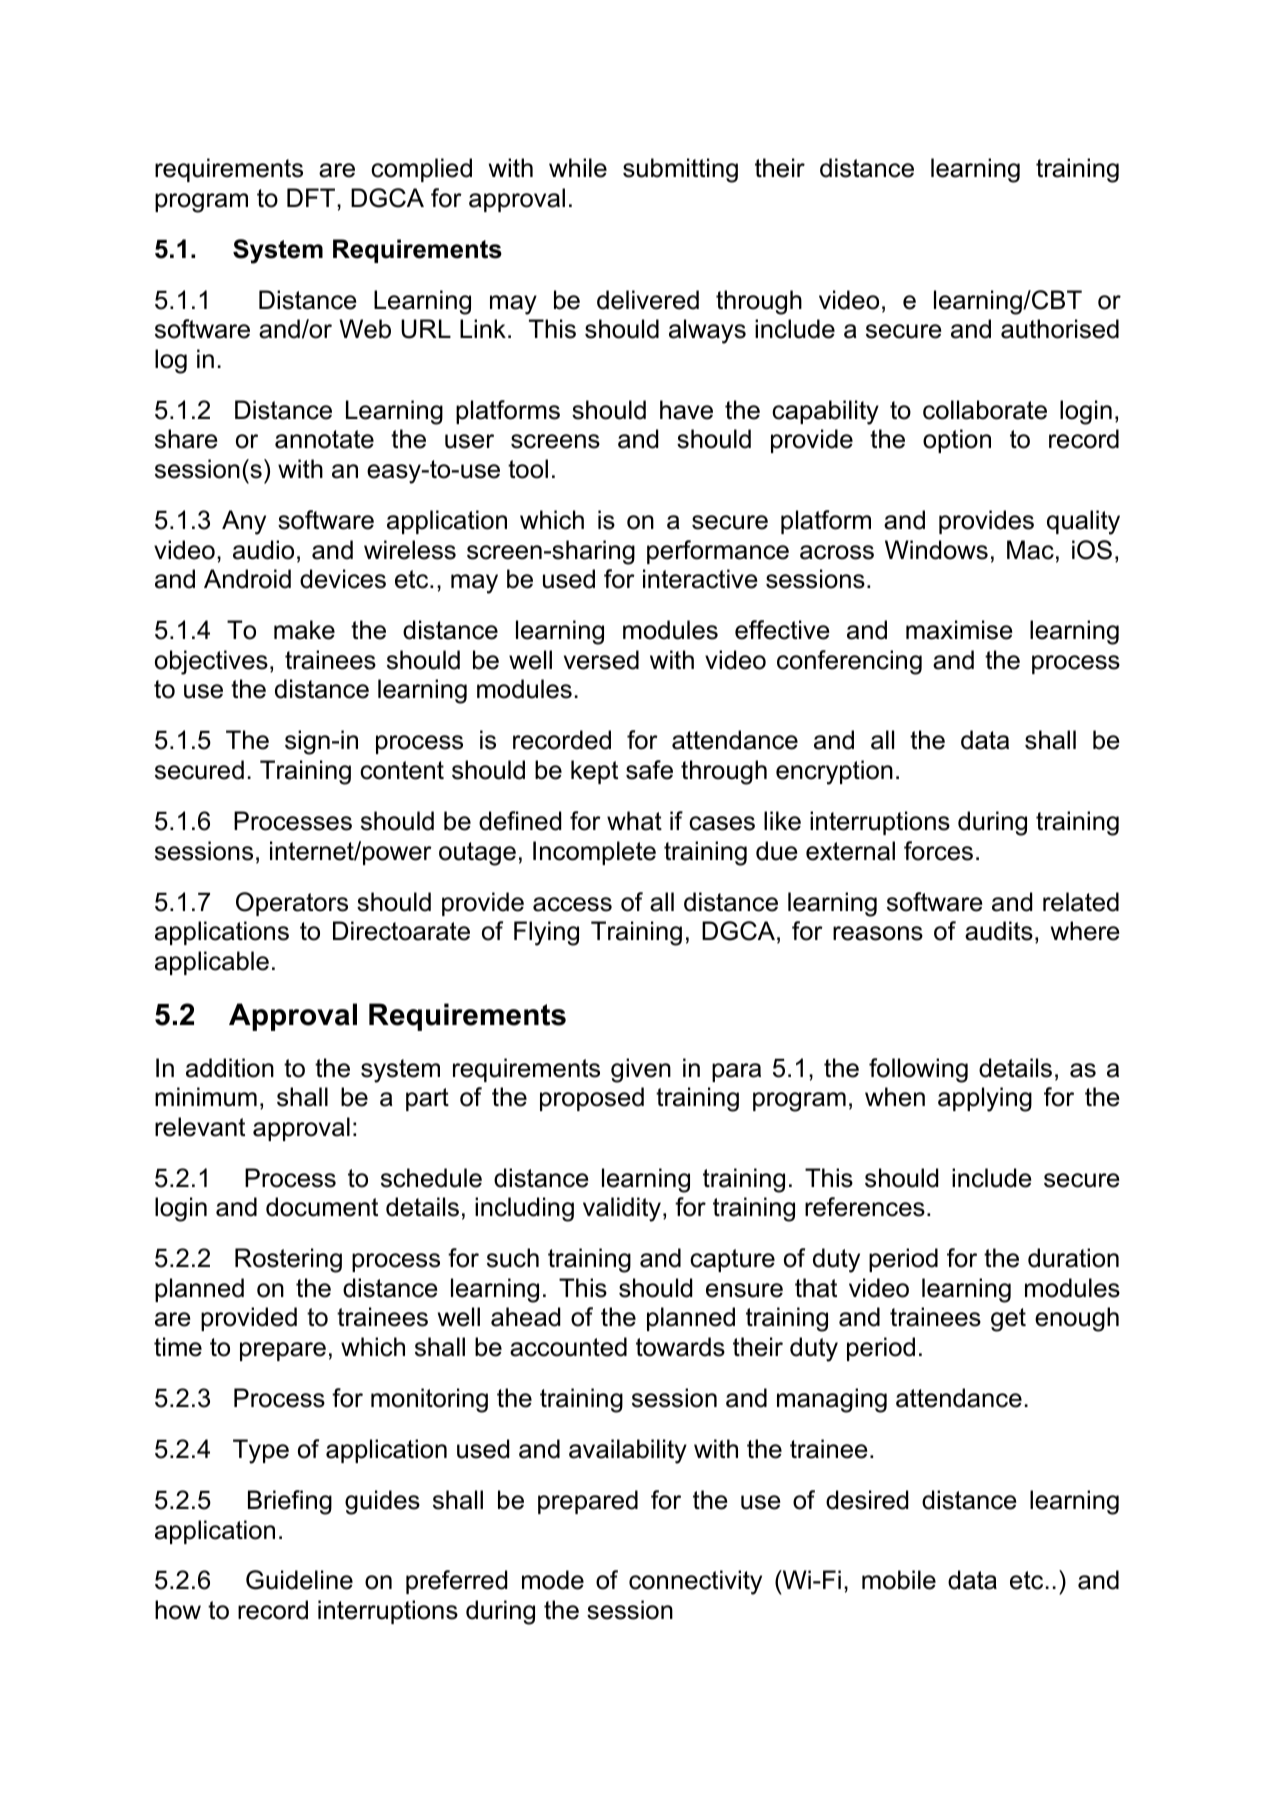  What do you see at coordinates (985, 1099) in the page?
I see `applying` at bounding box center [985, 1099].
